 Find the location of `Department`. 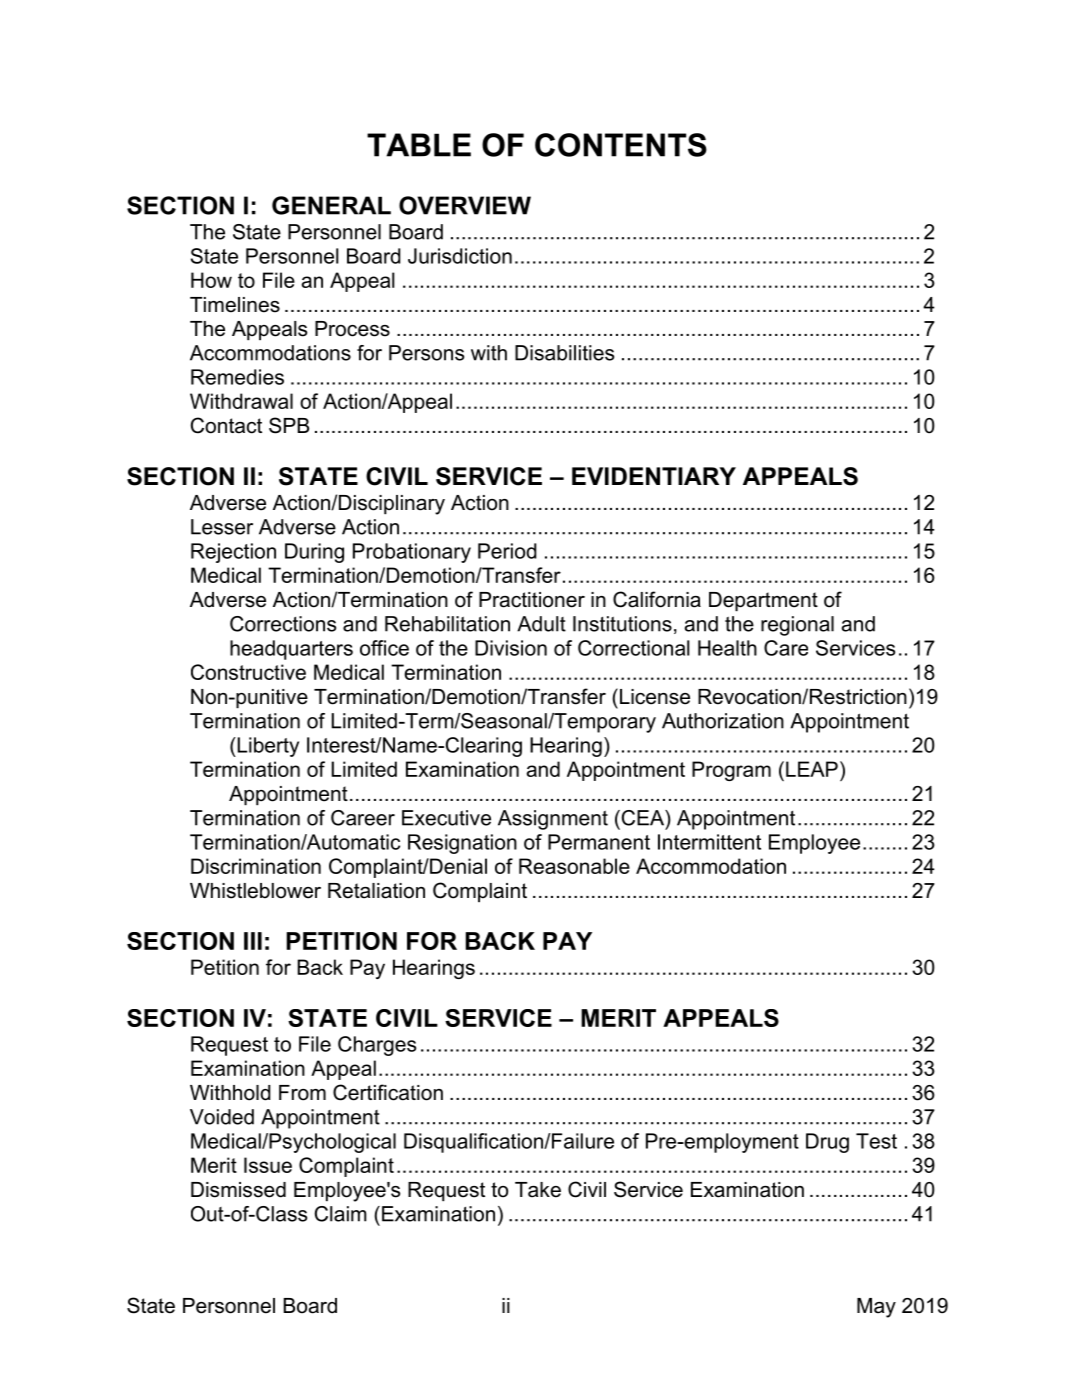

Department is located at coordinates (763, 601).
